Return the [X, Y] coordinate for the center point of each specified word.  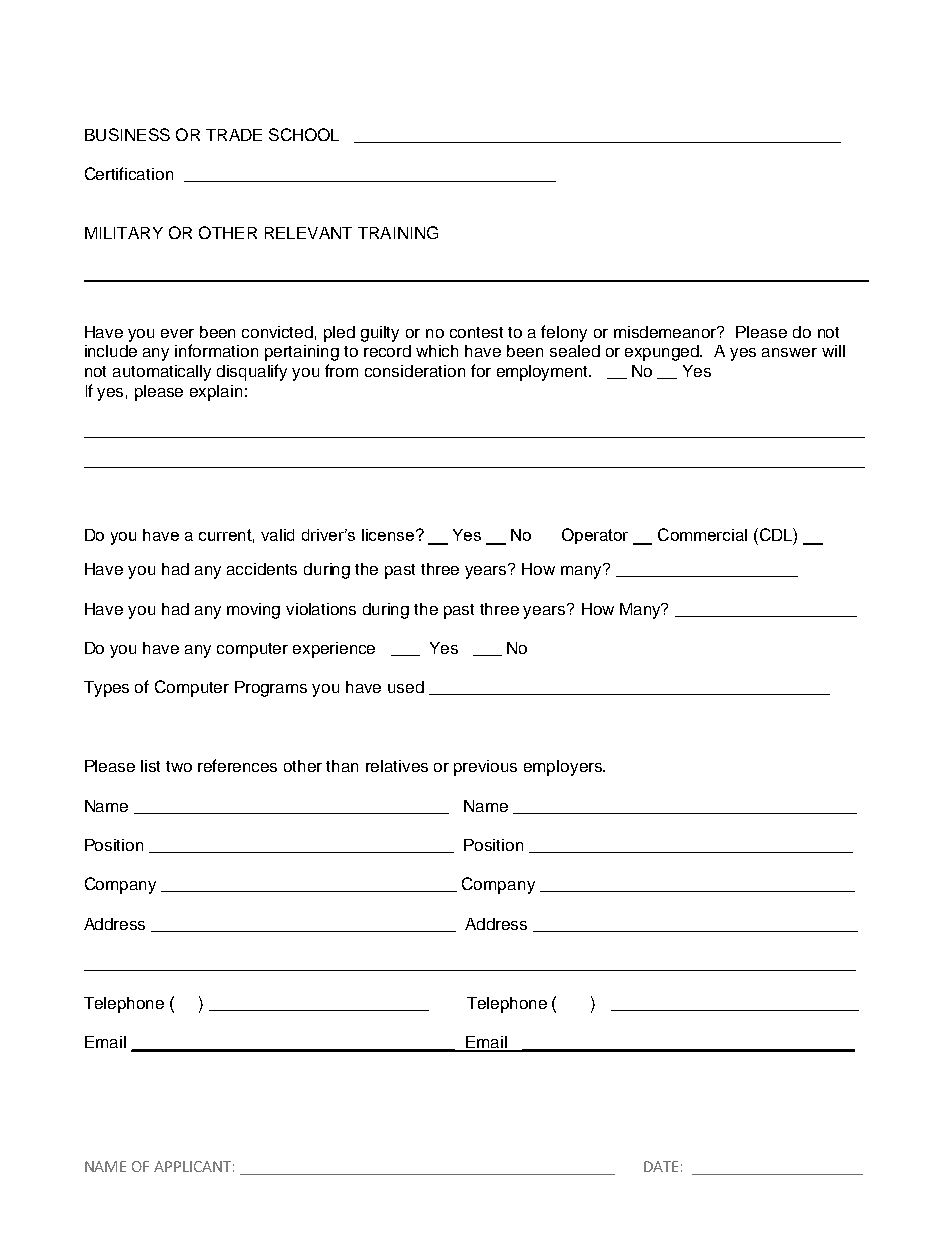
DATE [661, 1166]
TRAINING [398, 232]
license [389, 535]
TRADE [234, 135]
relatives [397, 766]
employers [564, 768]
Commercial [702, 534]
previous [485, 768]
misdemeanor [666, 332]
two [179, 766]
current [226, 536]
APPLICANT [194, 1166]
